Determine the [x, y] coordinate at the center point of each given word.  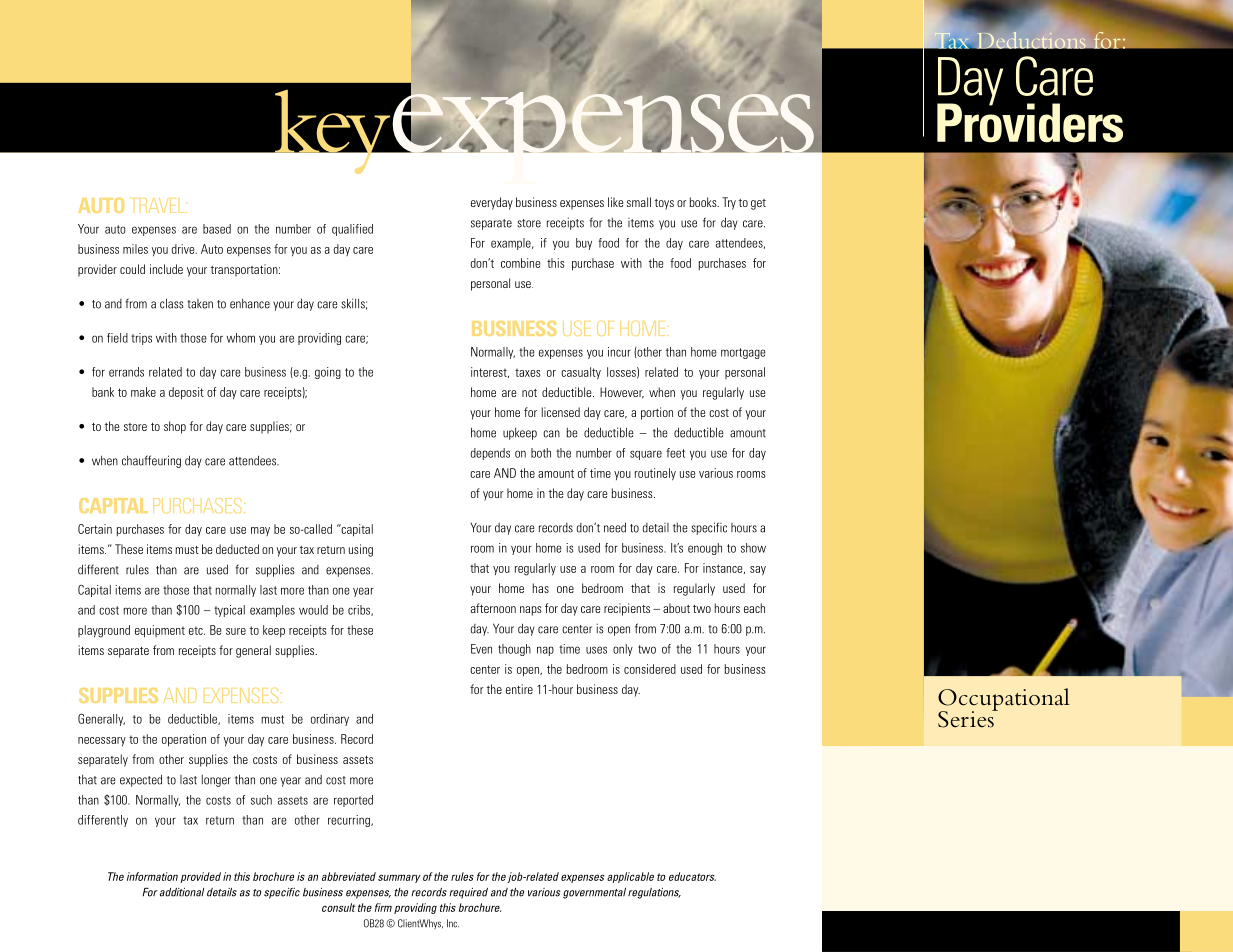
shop [175, 427]
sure [236, 631]
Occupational [1004, 700]
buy [584, 244]
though [514, 650]
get [758, 204]
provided [200, 877]
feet [675, 453]
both [541, 453]
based [217, 229]
